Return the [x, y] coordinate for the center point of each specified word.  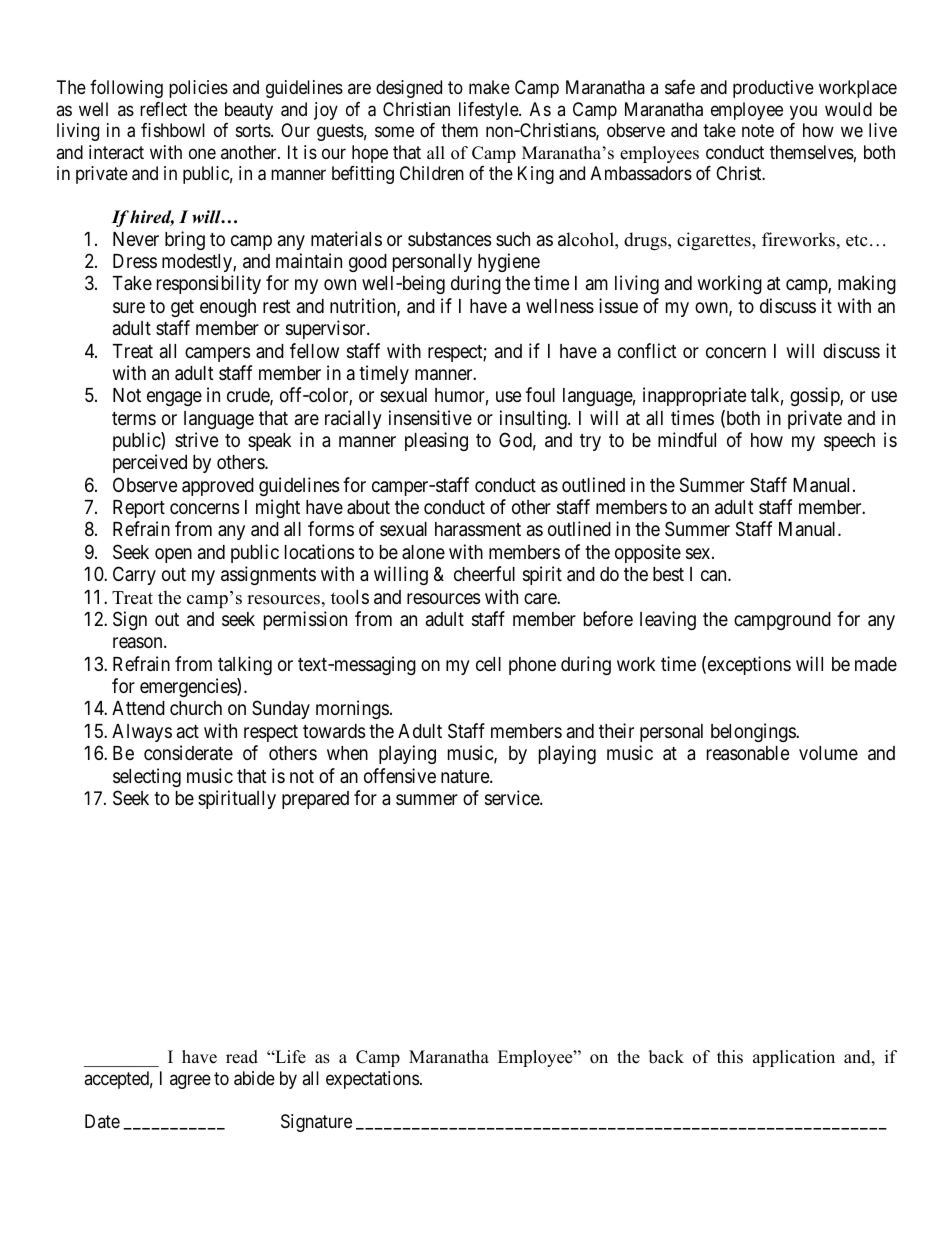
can [715, 575]
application [794, 1058]
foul [540, 394]
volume [828, 753]
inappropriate [695, 396]
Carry [134, 575]
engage [174, 398]
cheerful [484, 573]
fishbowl [173, 130]
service [513, 797]
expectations [372, 1080]
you [803, 112]
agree [190, 1081]
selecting [147, 777]
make [489, 87]
